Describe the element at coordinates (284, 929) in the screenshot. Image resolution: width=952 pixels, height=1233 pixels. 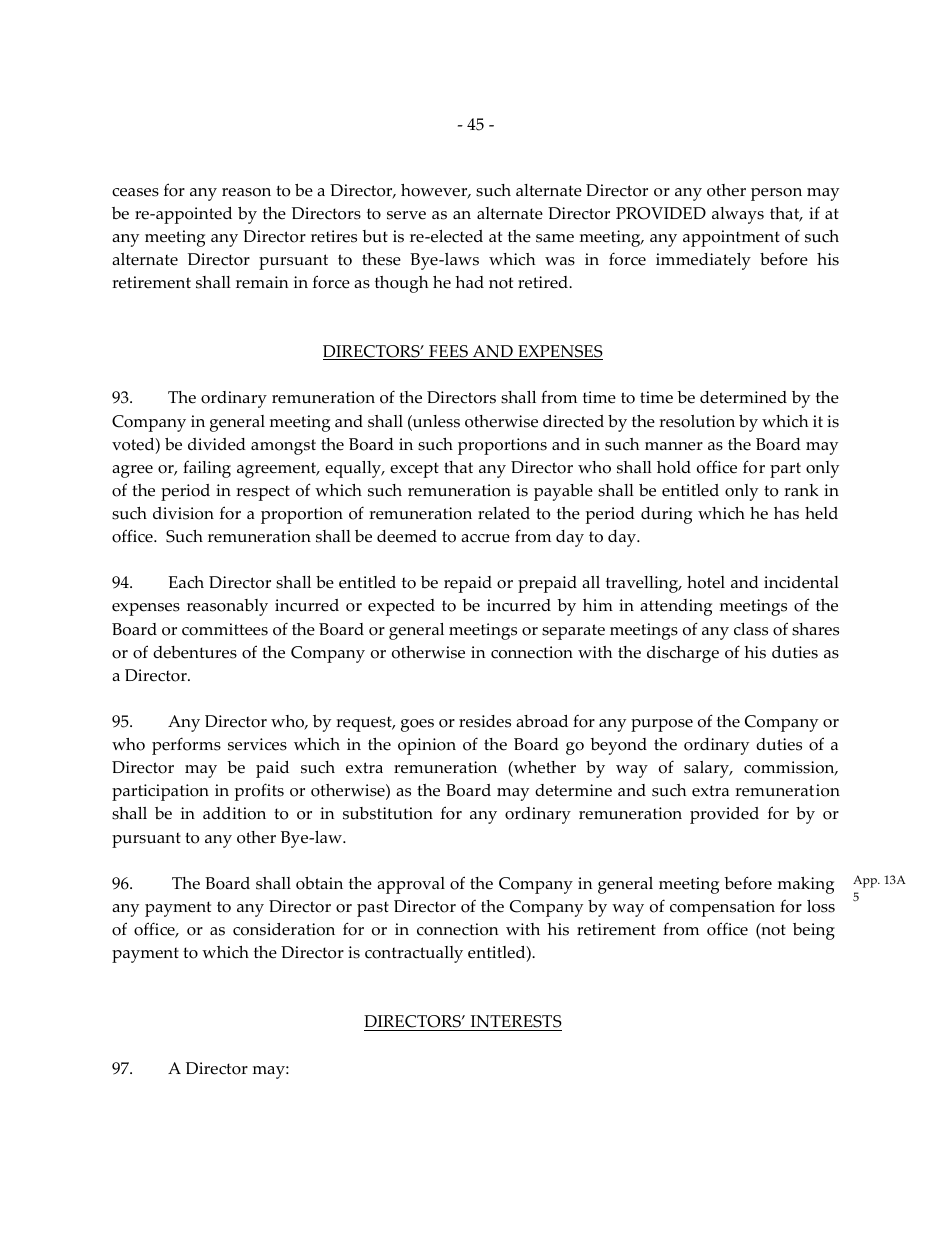
I see `consideration` at that location.
